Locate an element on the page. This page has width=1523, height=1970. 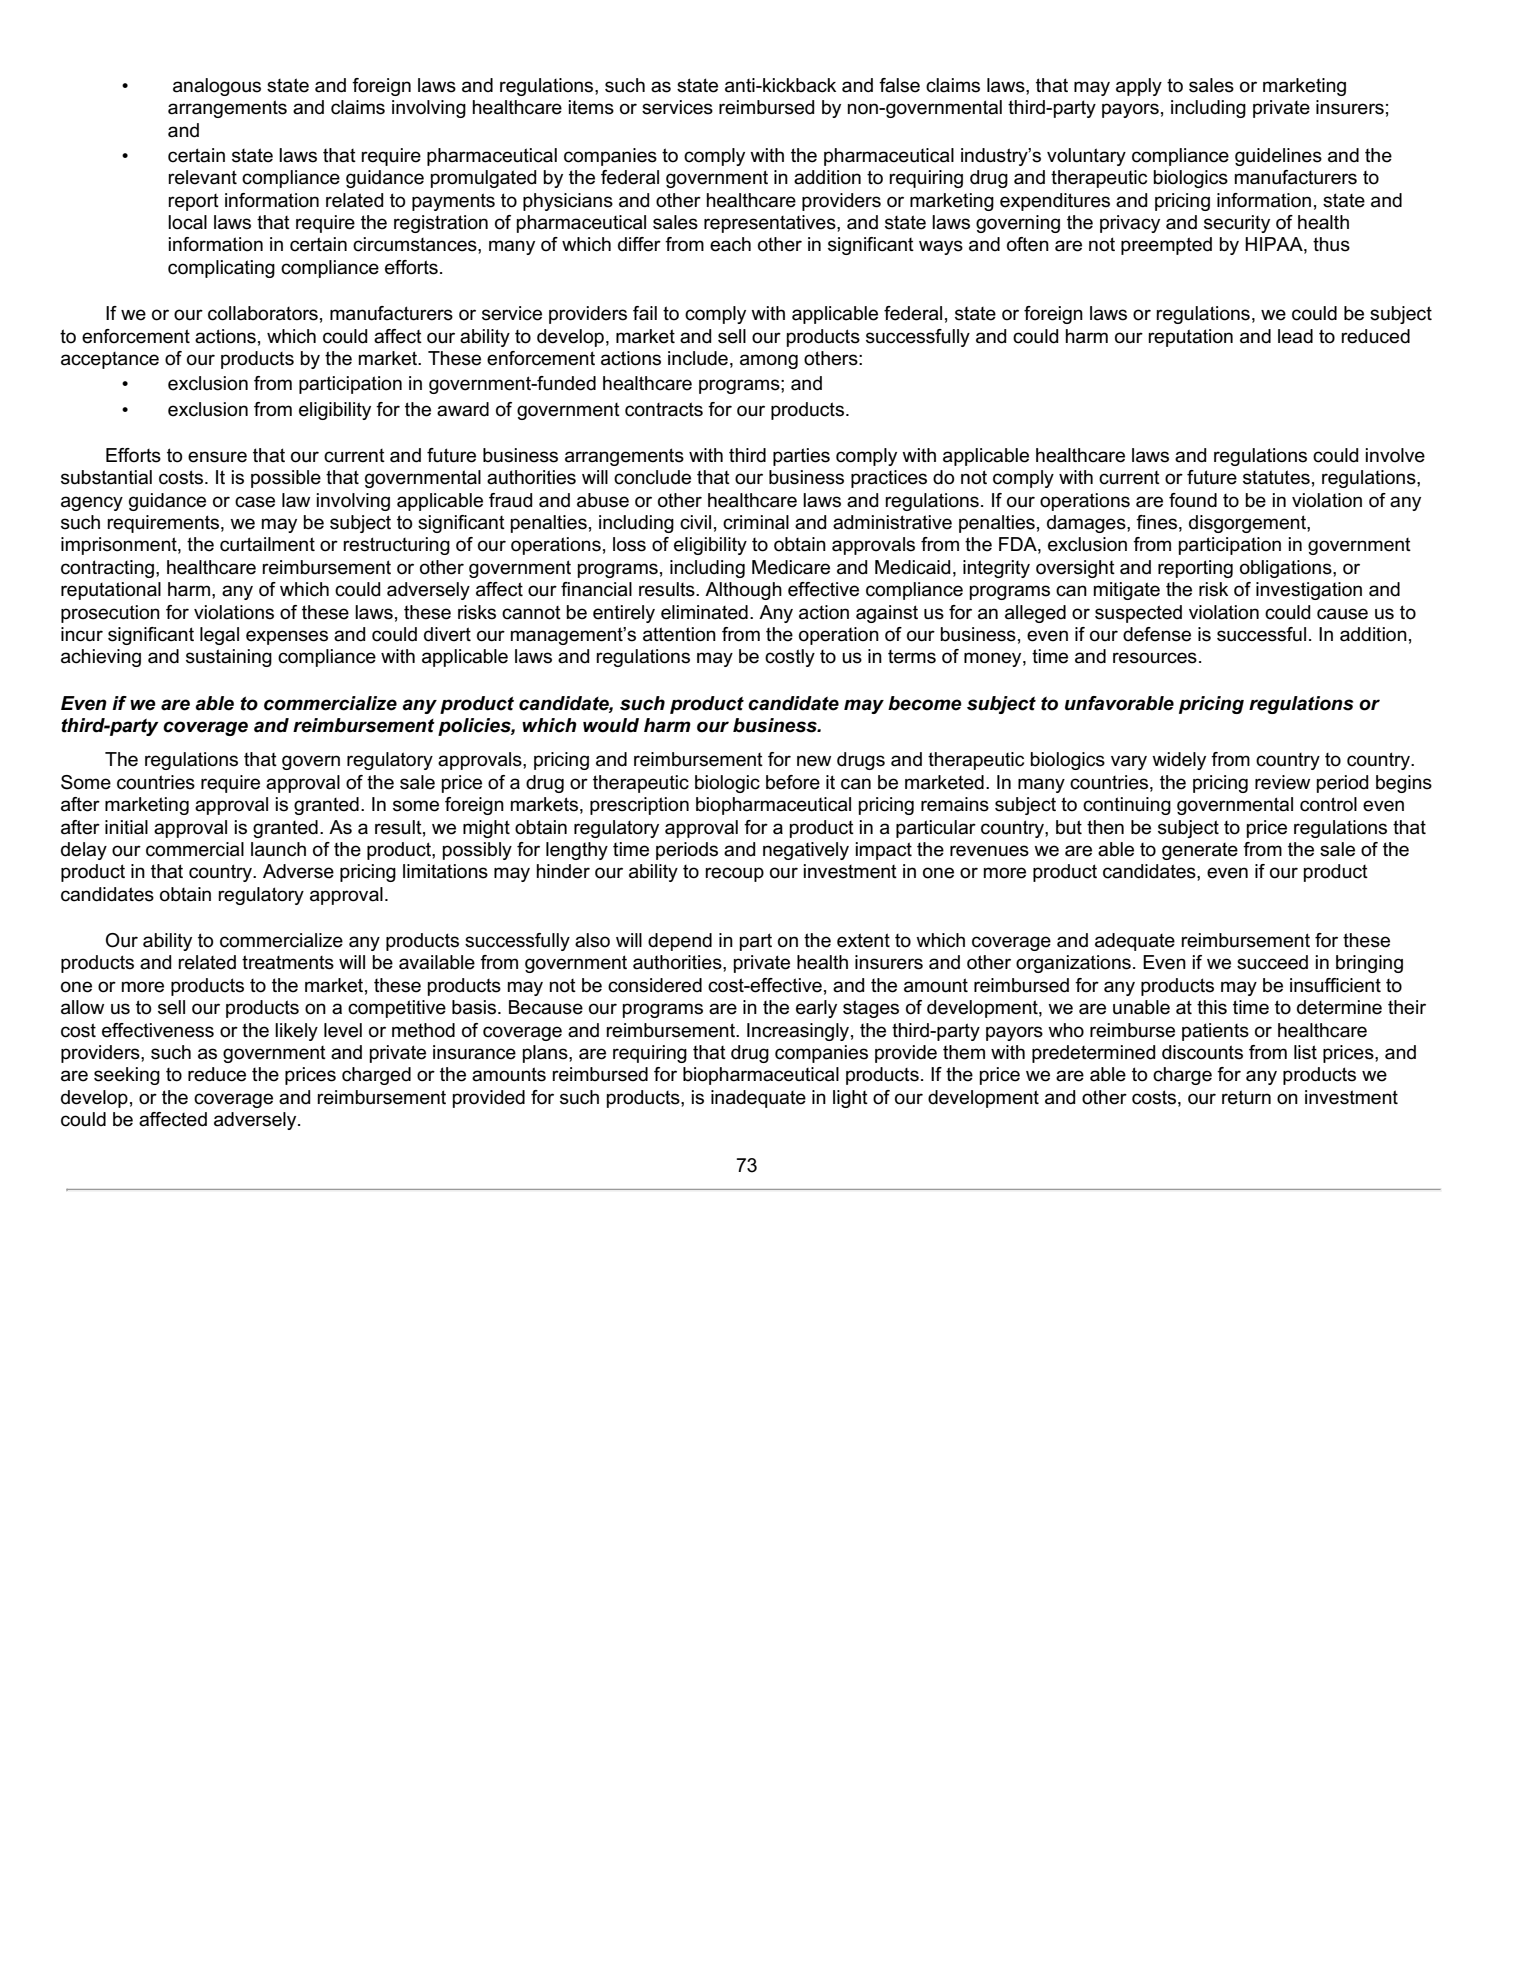
initial is located at coordinates (126, 827).
